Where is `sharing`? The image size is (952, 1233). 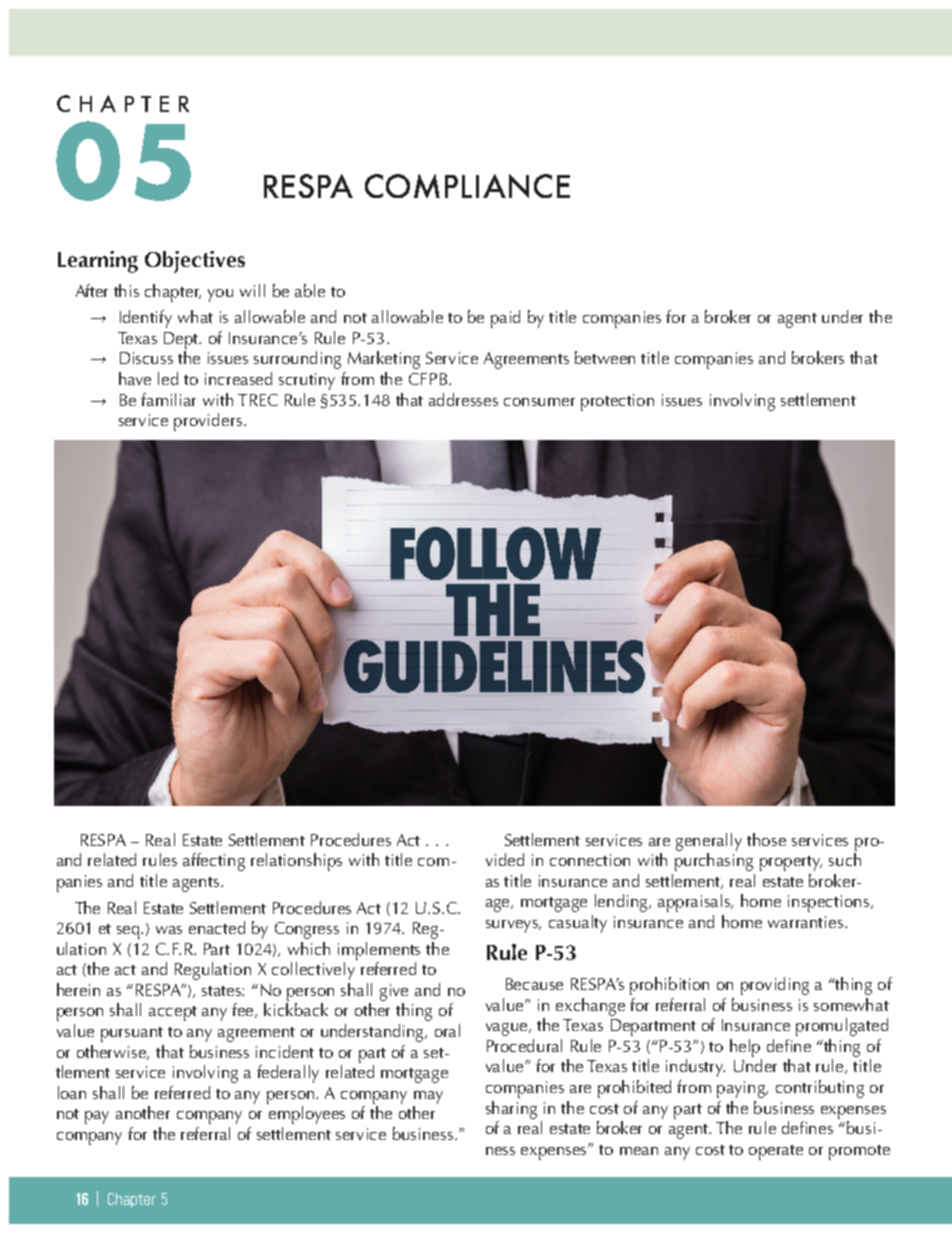
sharing is located at coordinates (511, 1110).
